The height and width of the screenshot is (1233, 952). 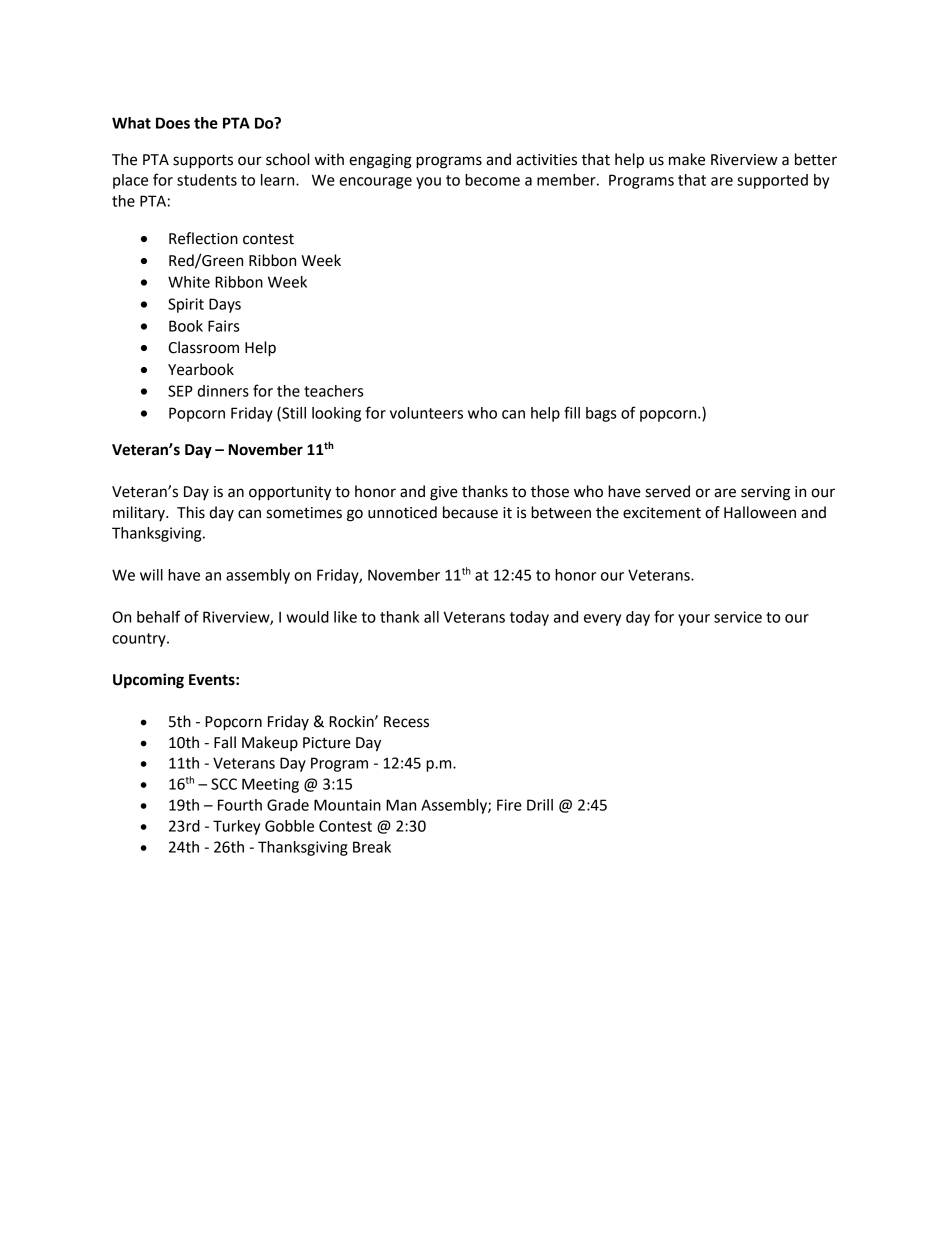 I want to click on Turkey, so click(x=236, y=827).
